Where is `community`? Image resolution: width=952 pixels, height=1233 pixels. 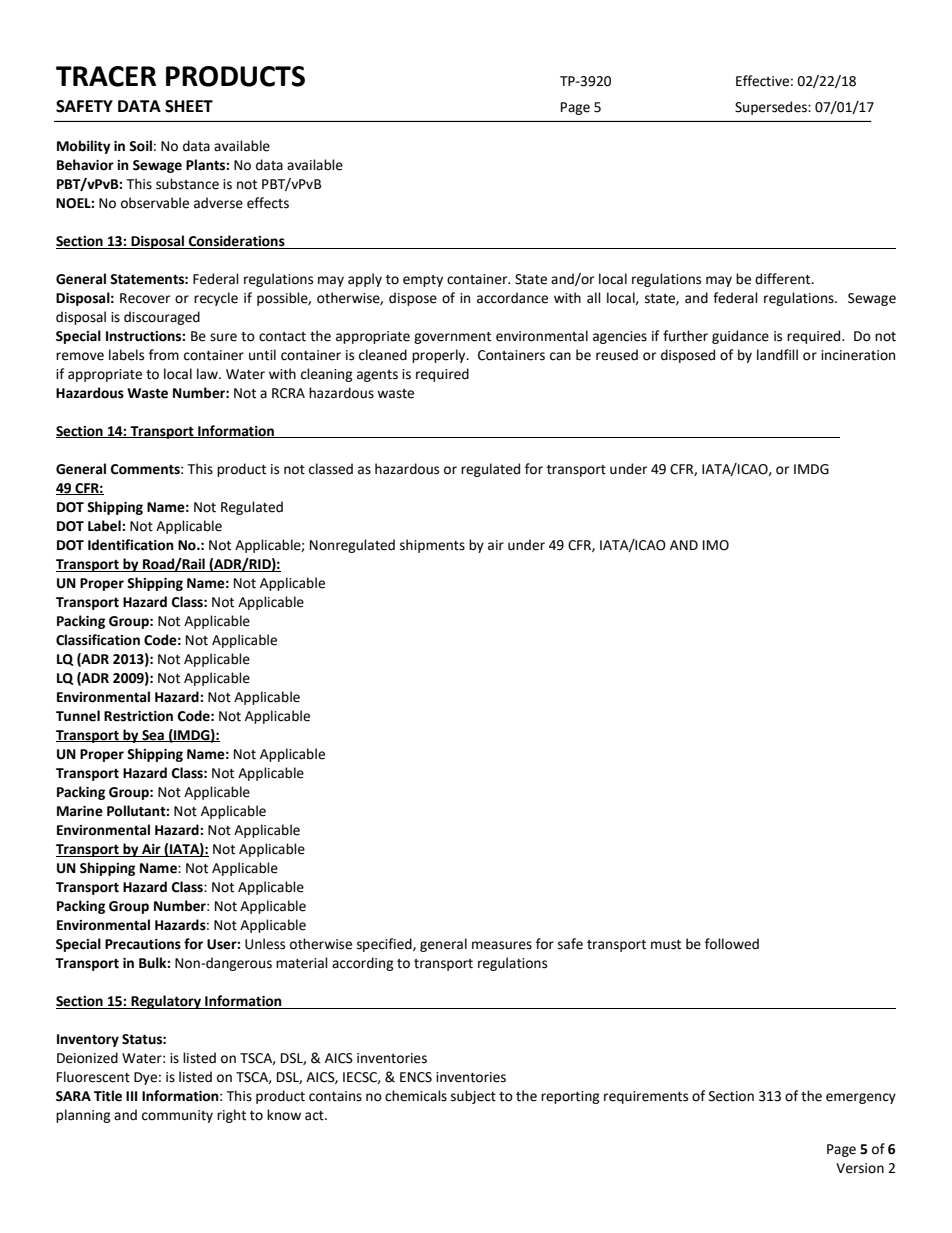
community is located at coordinates (177, 1116).
